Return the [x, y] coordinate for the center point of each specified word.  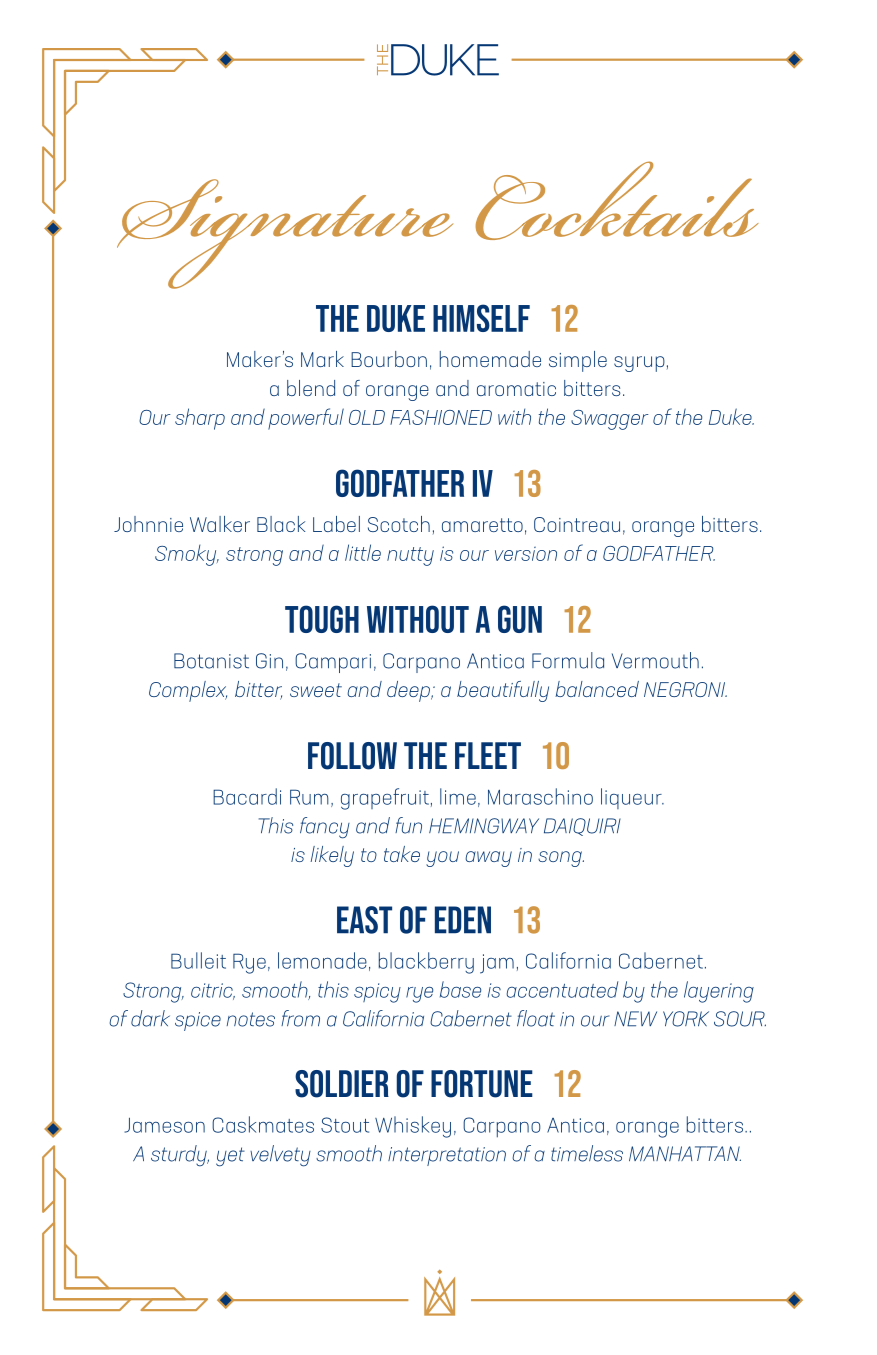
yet [230, 1157]
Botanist [211, 661]
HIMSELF [481, 318]
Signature [285, 234]
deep [410, 691]
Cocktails [617, 200]
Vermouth [655, 660]
